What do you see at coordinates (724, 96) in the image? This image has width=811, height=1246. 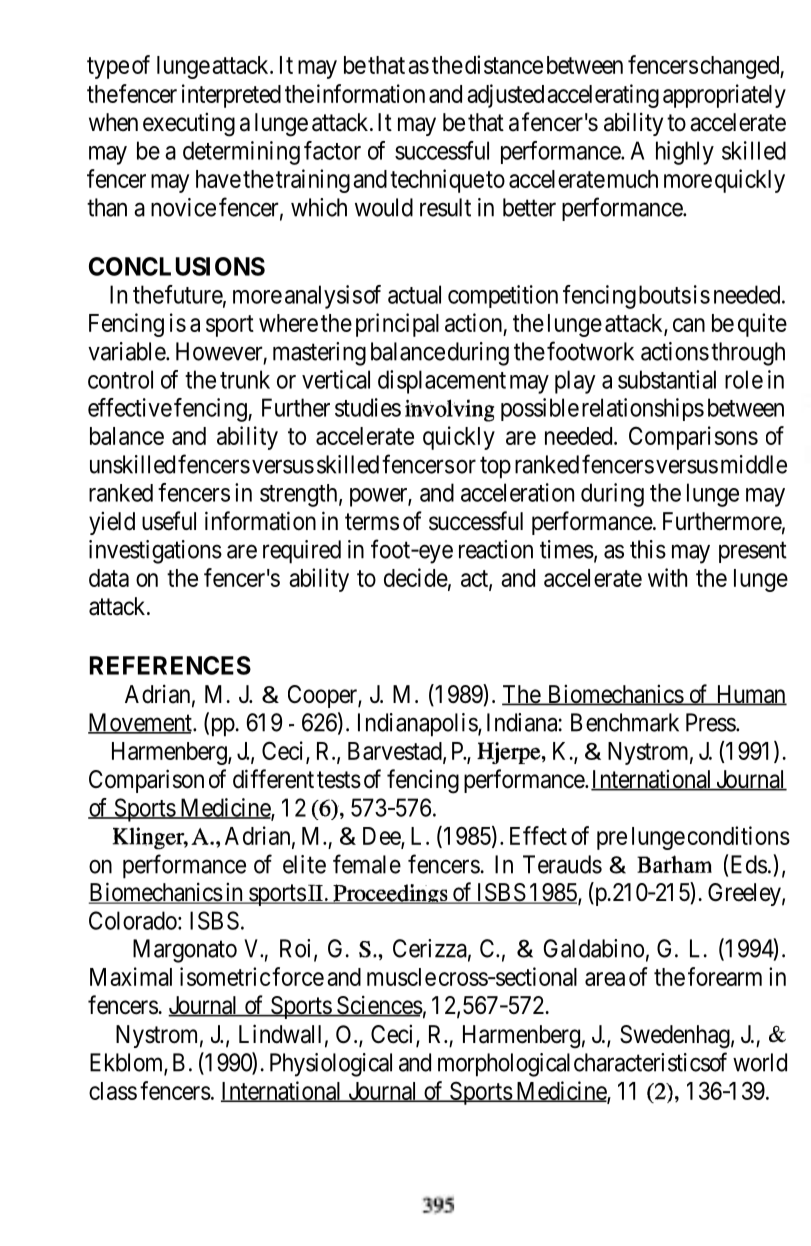 I see `appropriately` at bounding box center [724, 96].
